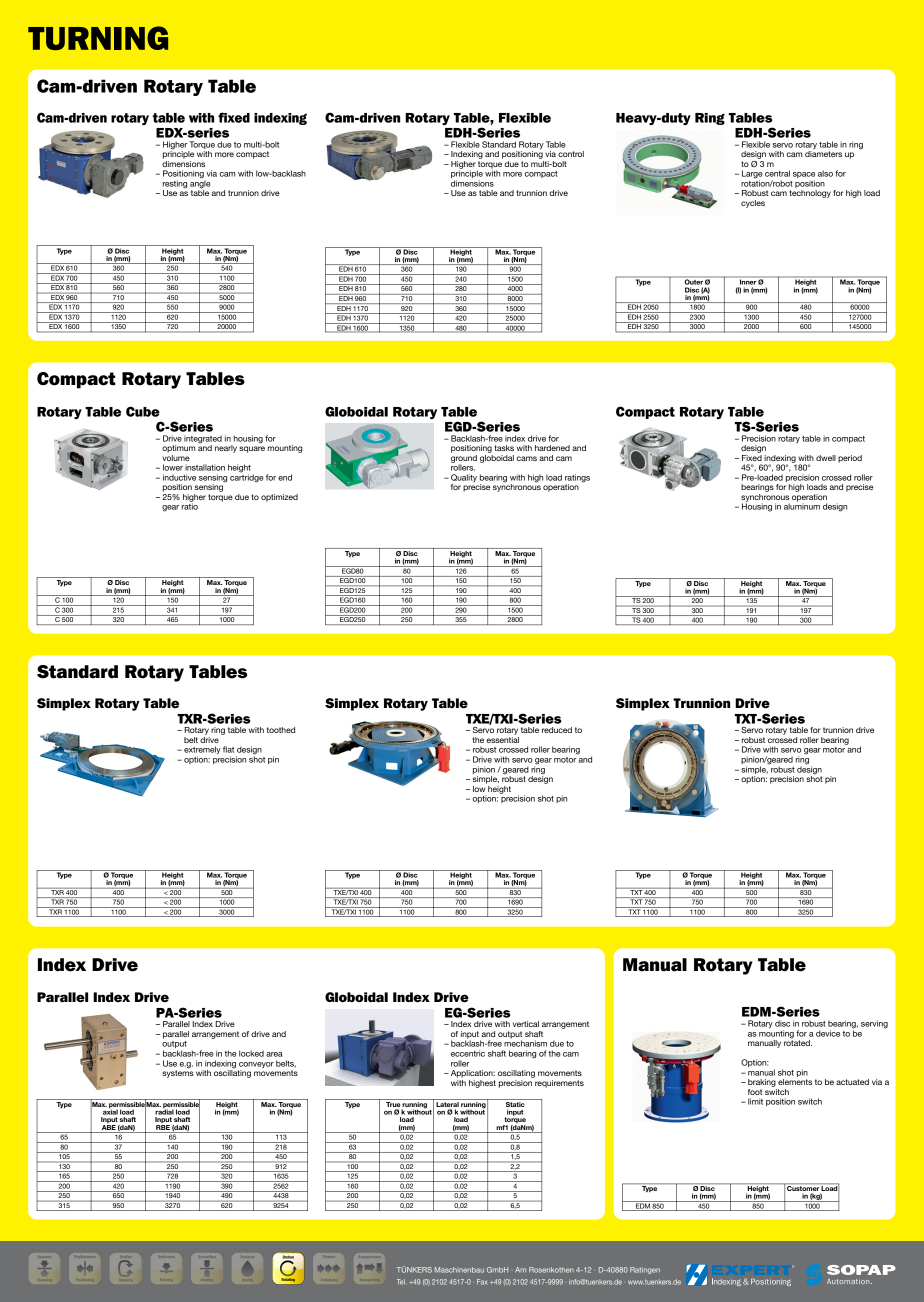 The width and height of the screenshot is (924, 1302). Describe the element at coordinates (482, 1282) in the screenshot. I see `Fax` at that location.
